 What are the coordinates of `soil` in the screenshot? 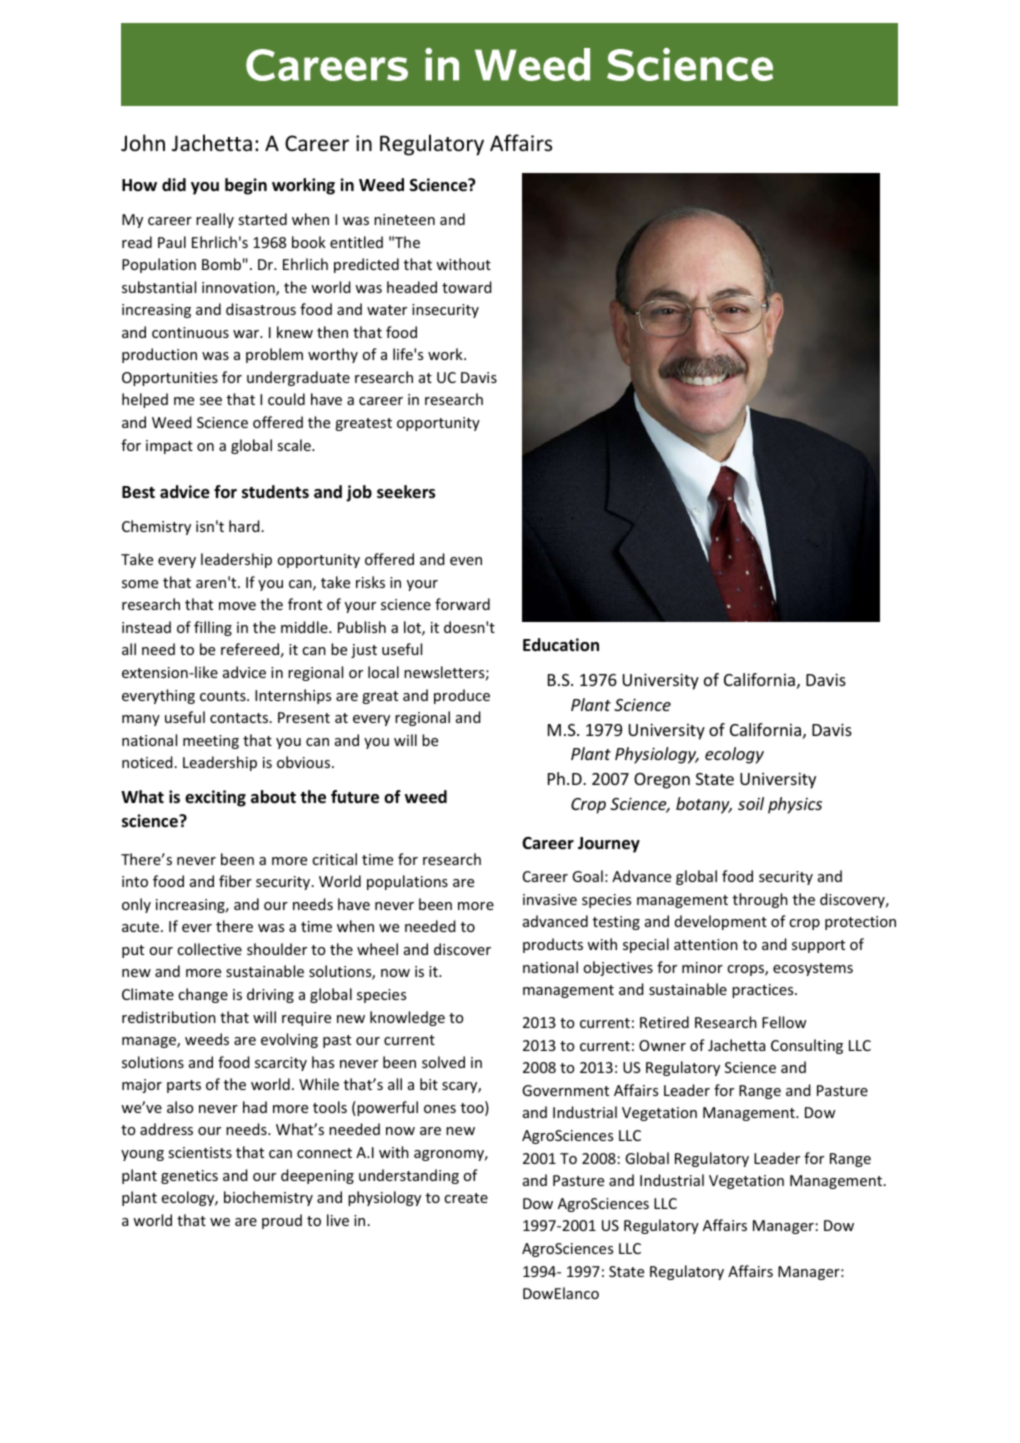 It's located at (751, 803).
